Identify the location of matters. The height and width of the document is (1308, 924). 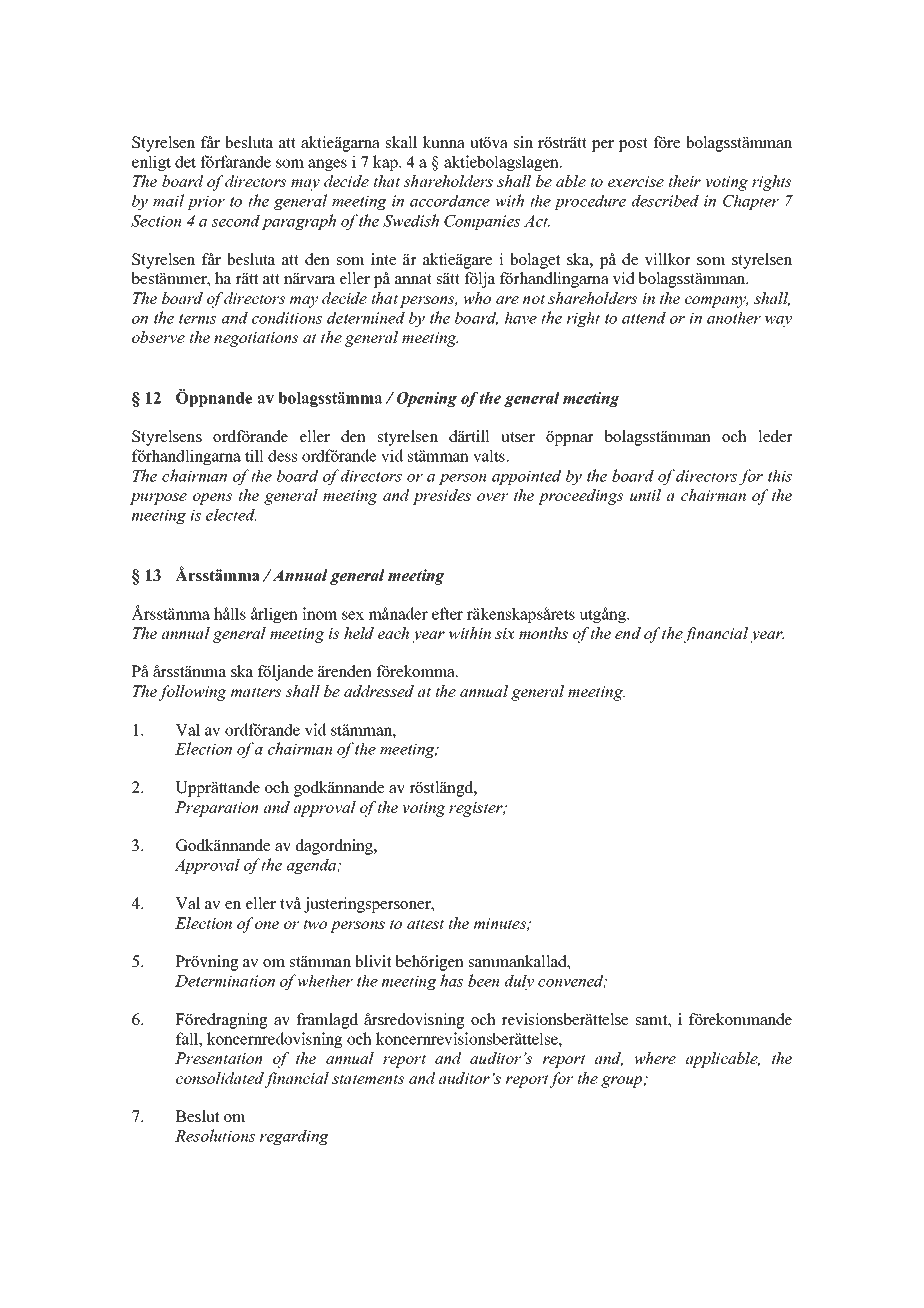
(256, 692).
